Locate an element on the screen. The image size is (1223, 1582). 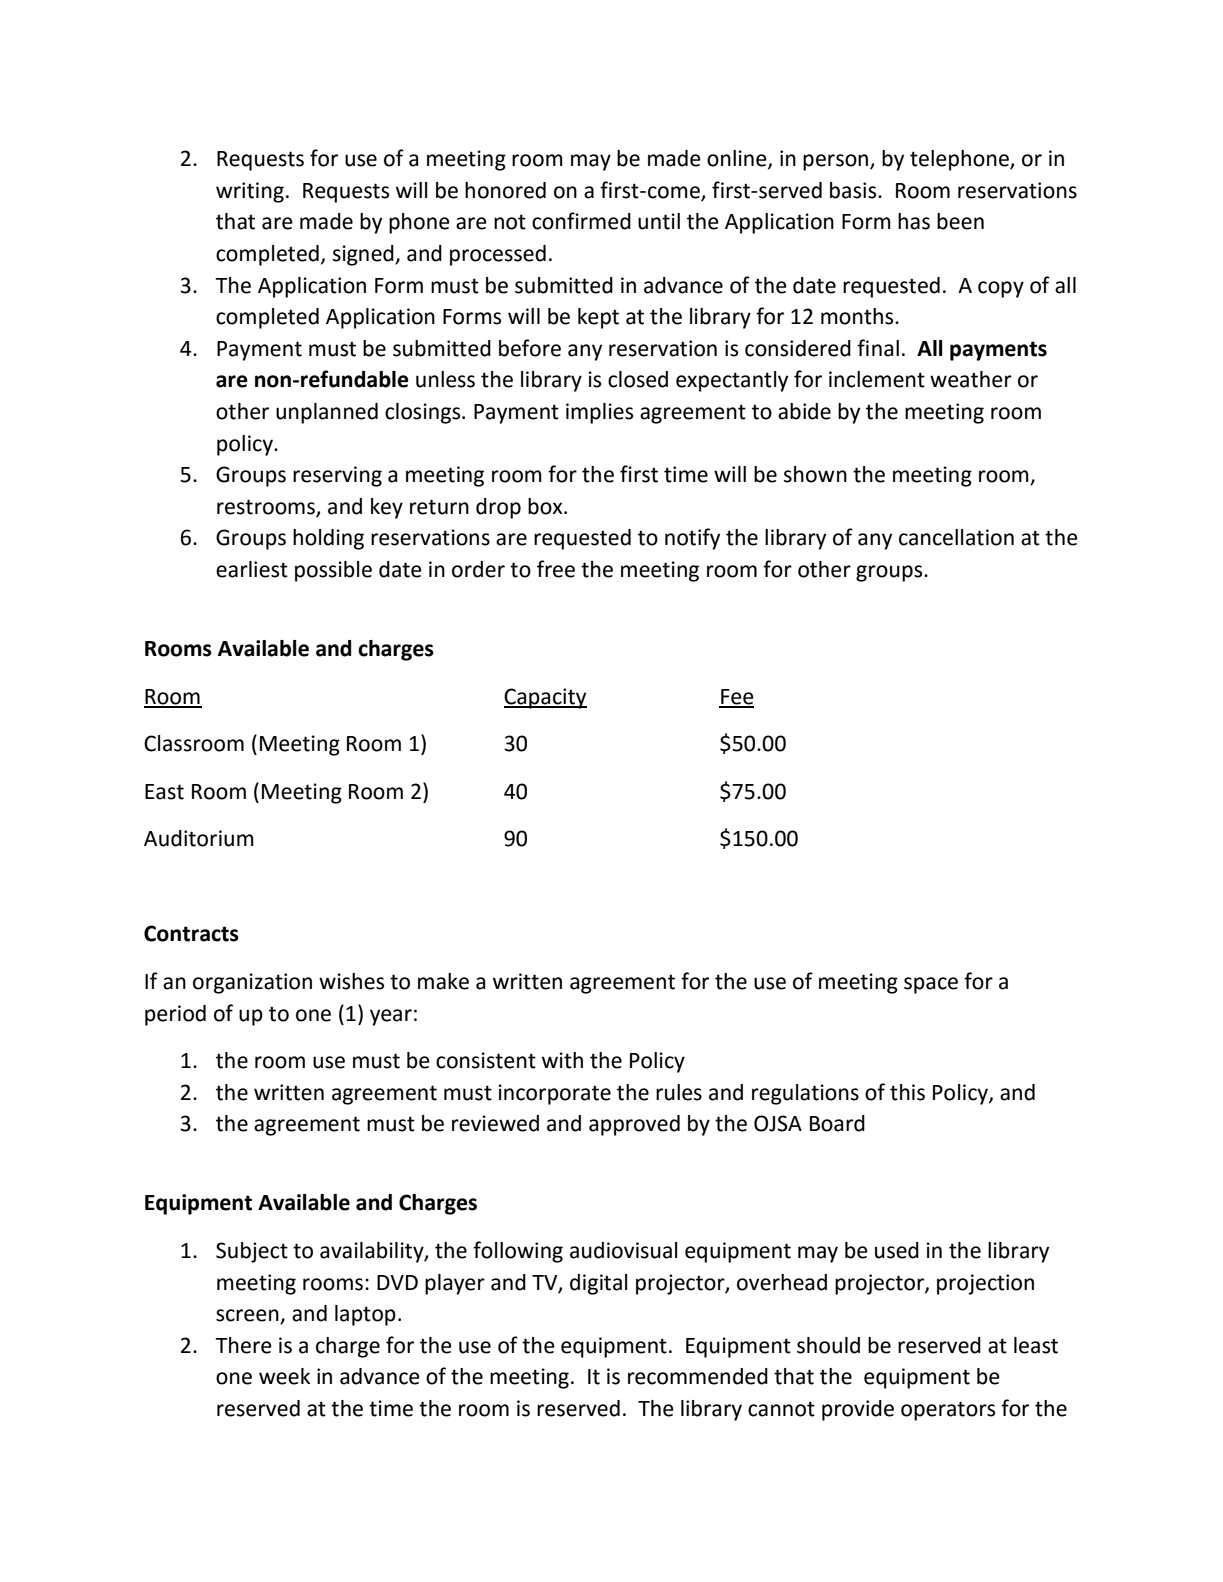
has is located at coordinates (914, 221).
